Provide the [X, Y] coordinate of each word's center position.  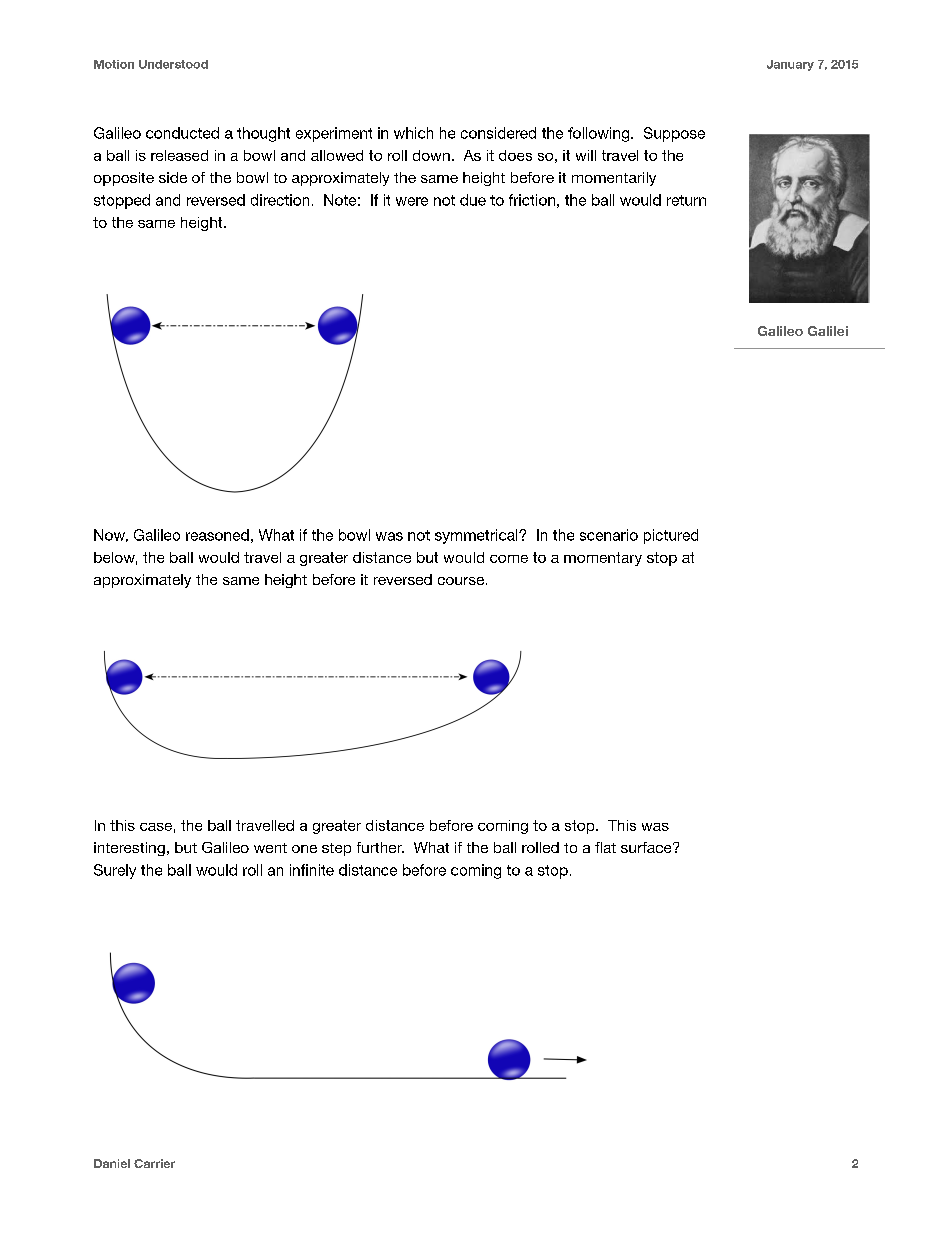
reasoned [217, 535]
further [380, 847]
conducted [182, 133]
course [461, 581]
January [790, 65]
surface [647, 847]
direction [280, 200]
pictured [671, 536]
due [473, 200]
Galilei [828, 331]
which [413, 133]
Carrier [154, 1163]
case [156, 827]
